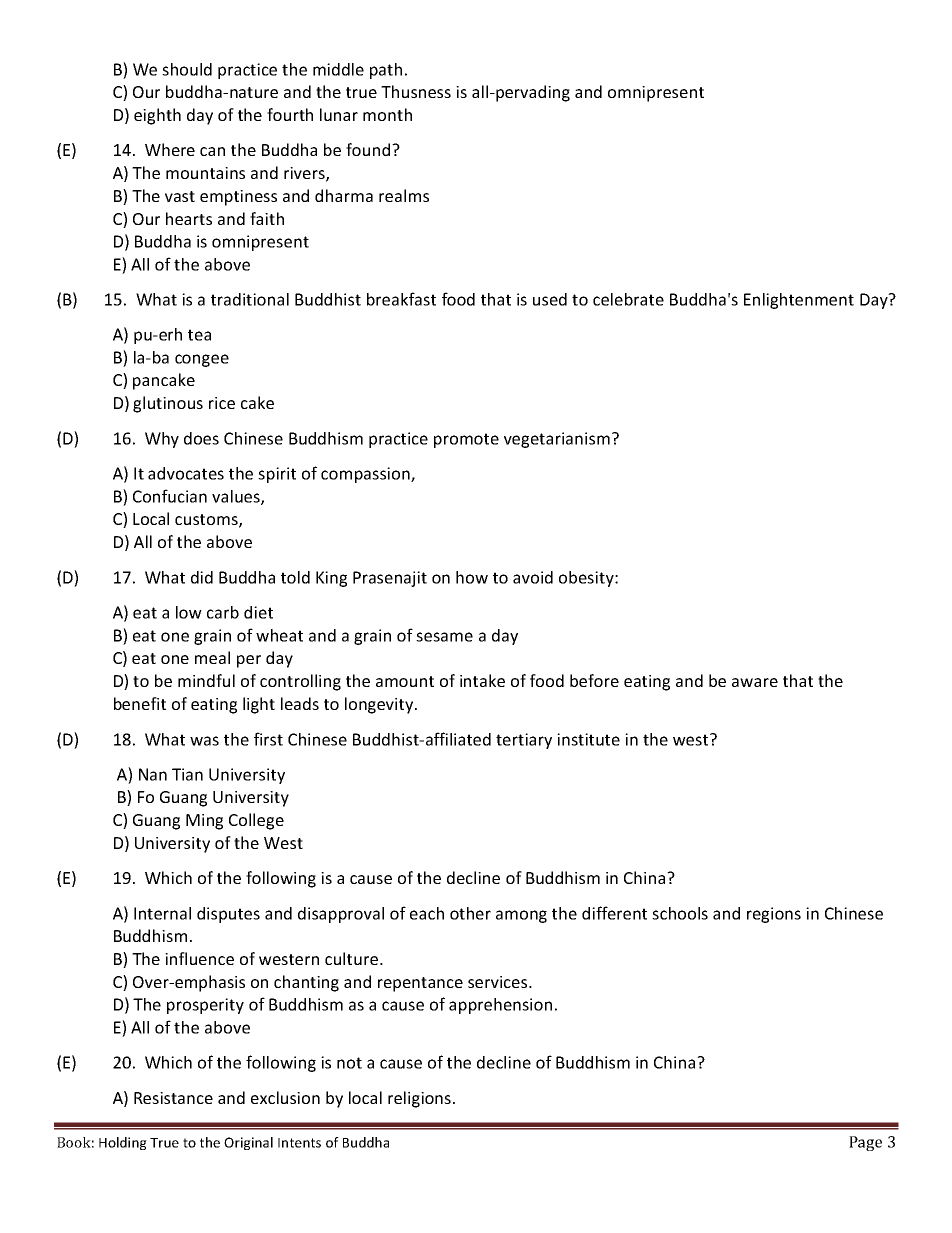 Image resolution: width=952 pixels, height=1233 pixels. What do you see at coordinates (628, 299) in the screenshot?
I see `celebrate` at bounding box center [628, 299].
